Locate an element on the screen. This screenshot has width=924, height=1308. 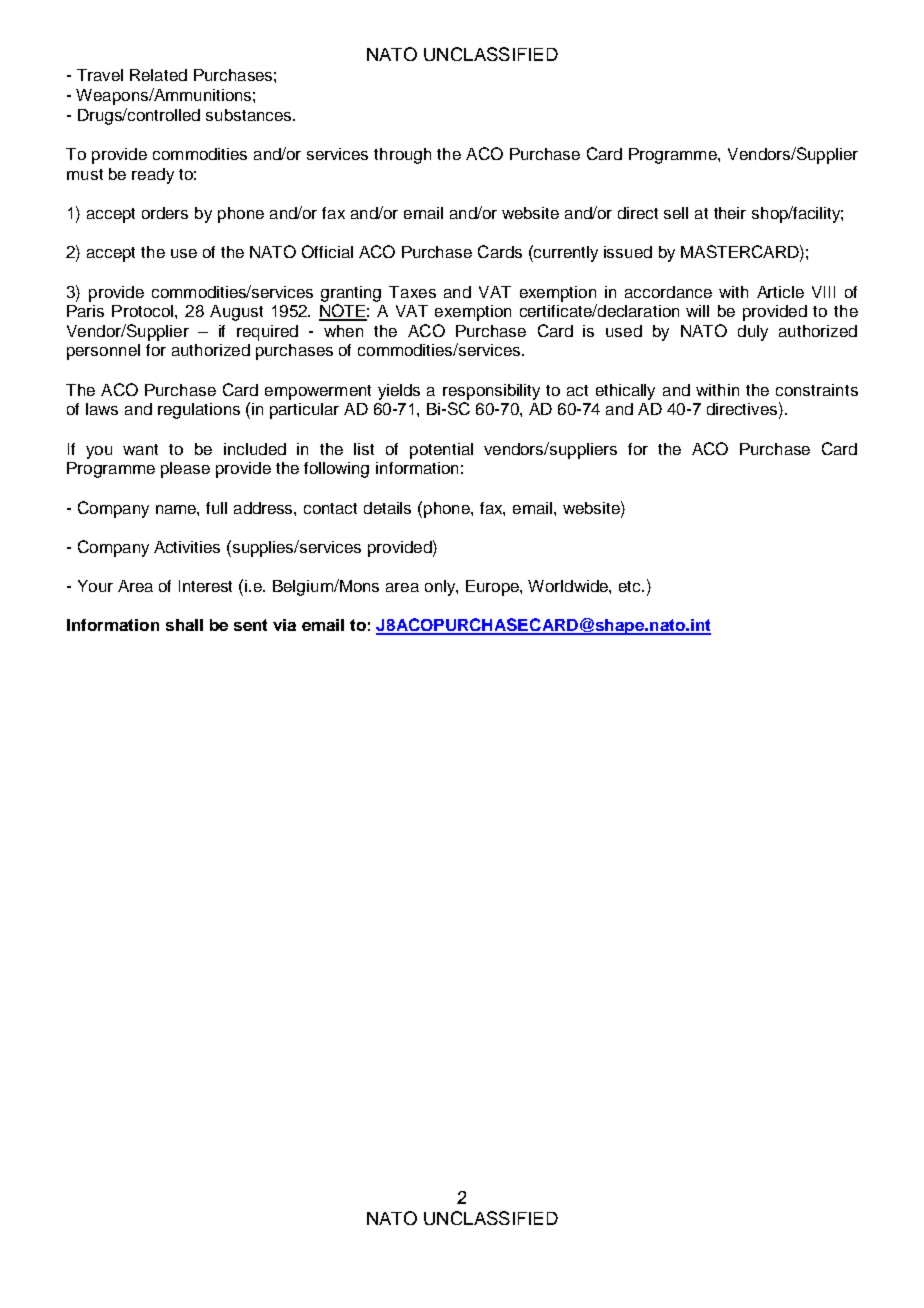
Related is located at coordinates (158, 75).
